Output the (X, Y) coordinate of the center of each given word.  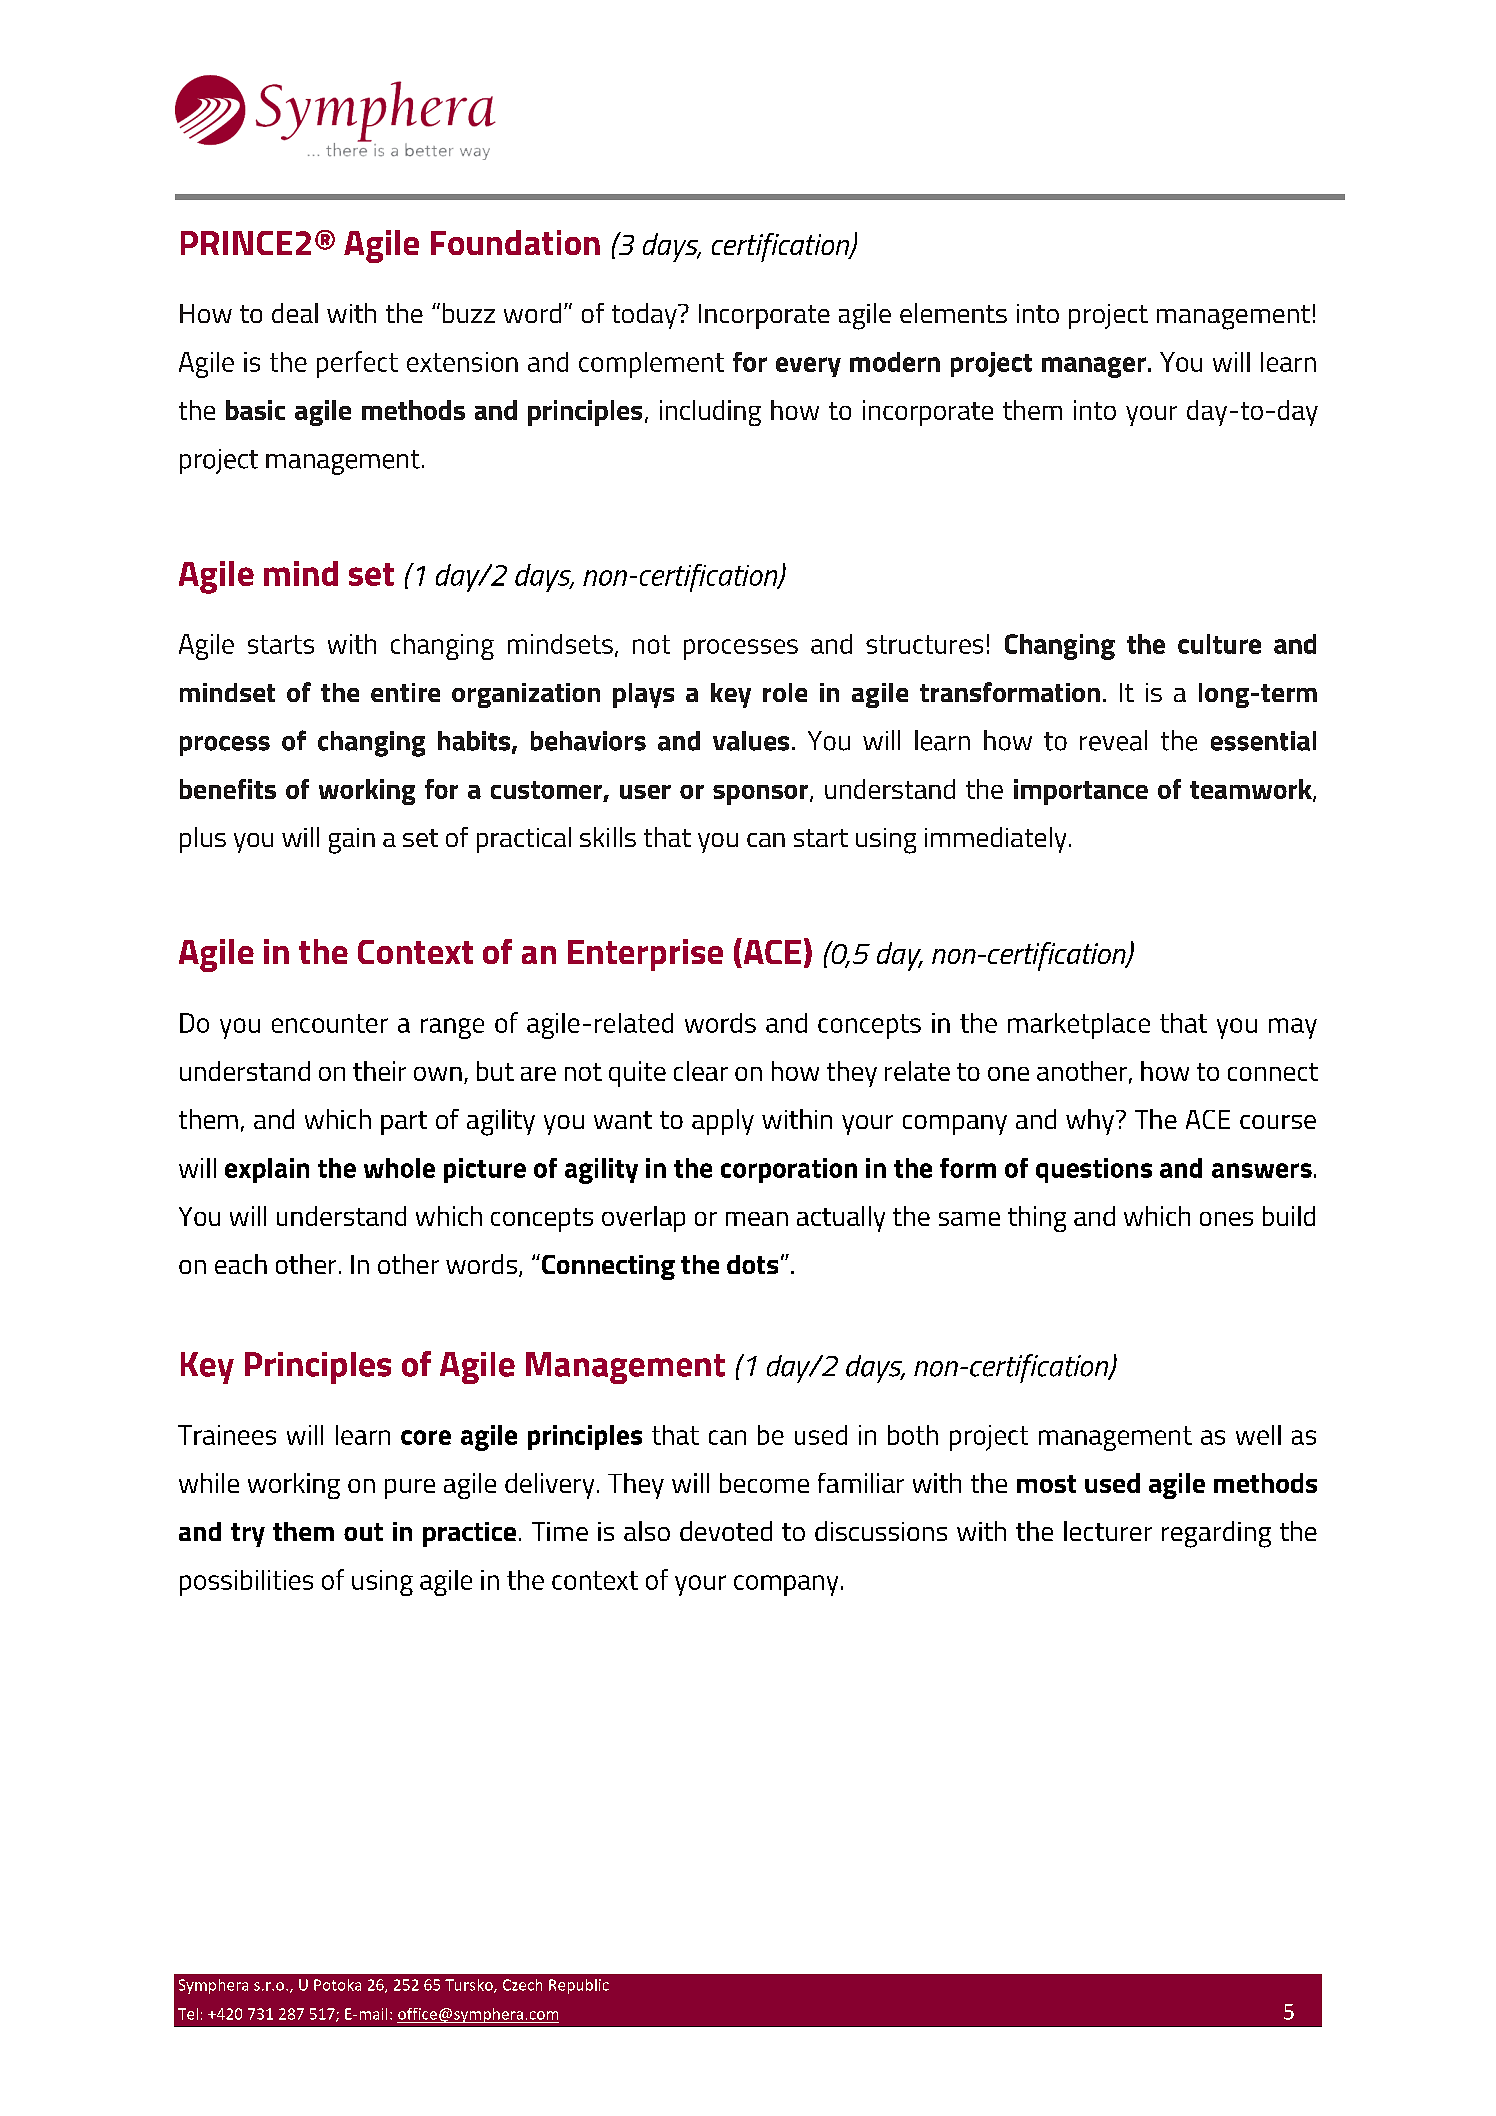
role (785, 692)
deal (295, 313)
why (1090, 1122)
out (363, 1532)
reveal (1113, 740)
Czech (522, 1985)
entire (405, 692)
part (404, 1123)
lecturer (1108, 1531)
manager (1094, 367)
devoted (726, 1531)
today (645, 316)
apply (723, 1122)
